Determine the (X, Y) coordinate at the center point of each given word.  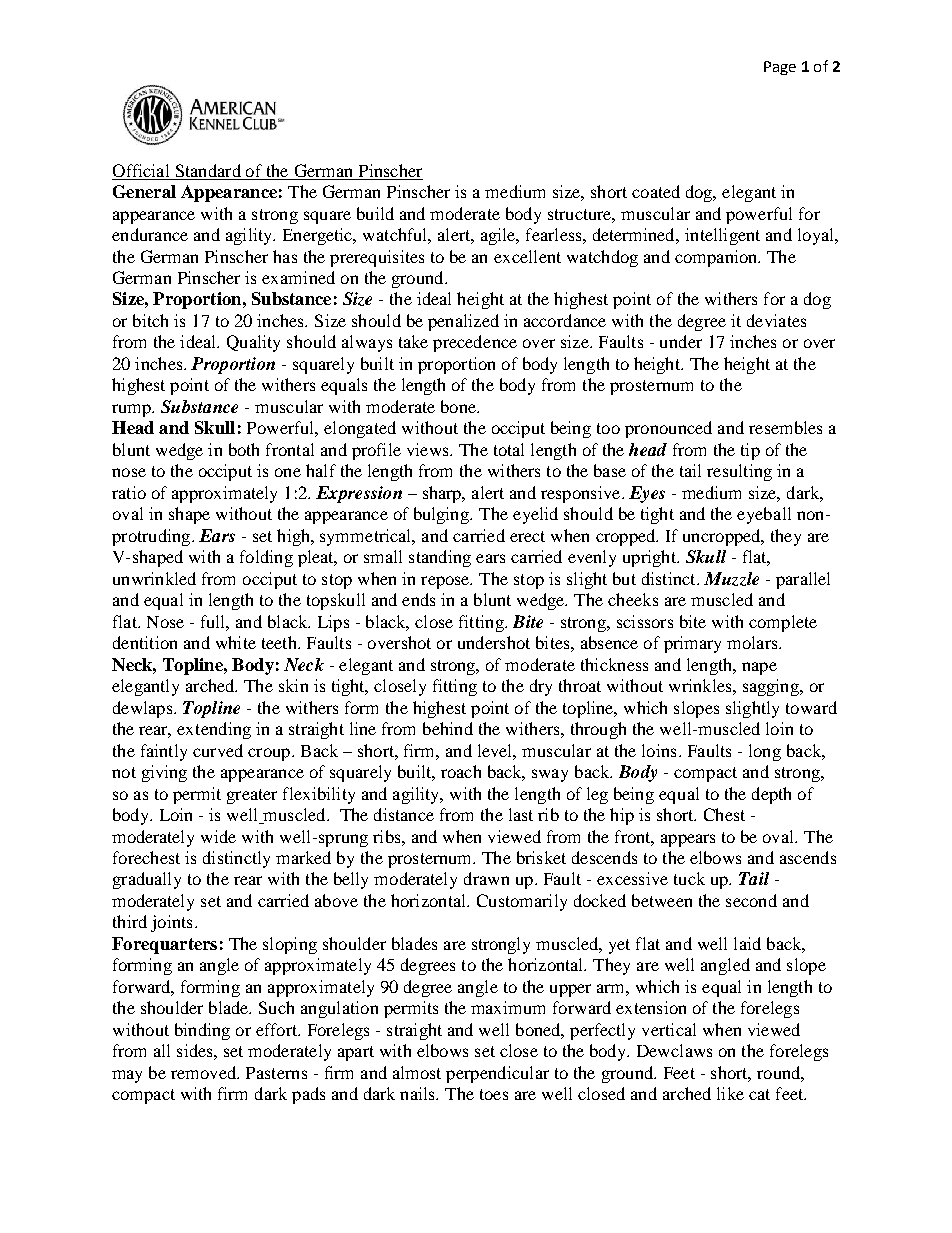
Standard (208, 170)
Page (780, 68)
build (375, 213)
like (730, 1093)
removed (204, 1072)
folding (266, 558)
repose (446, 582)
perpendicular (497, 1074)
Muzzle (731, 579)
